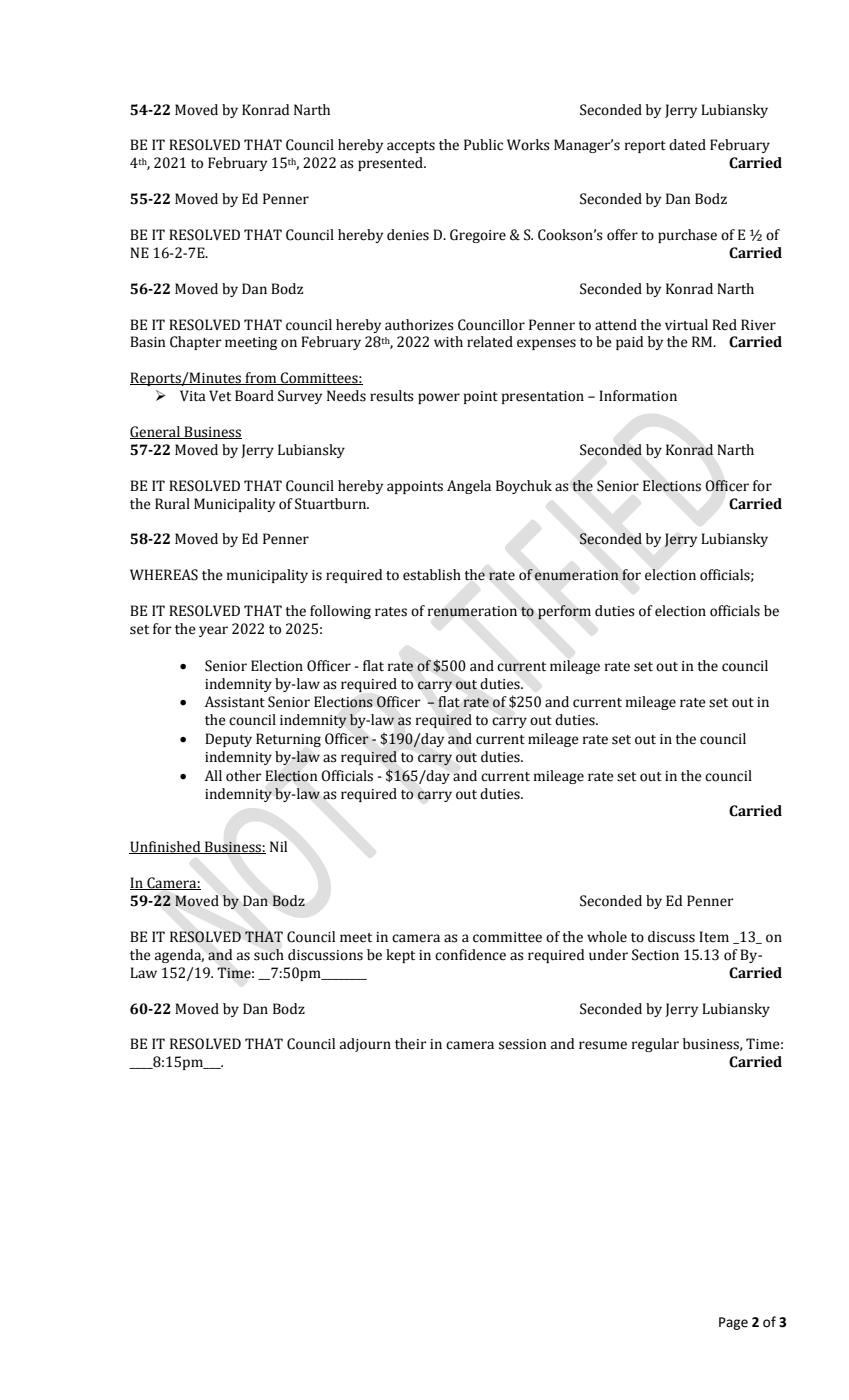  What do you see at coordinates (400, 956) in the screenshot?
I see `kept` at bounding box center [400, 956].
